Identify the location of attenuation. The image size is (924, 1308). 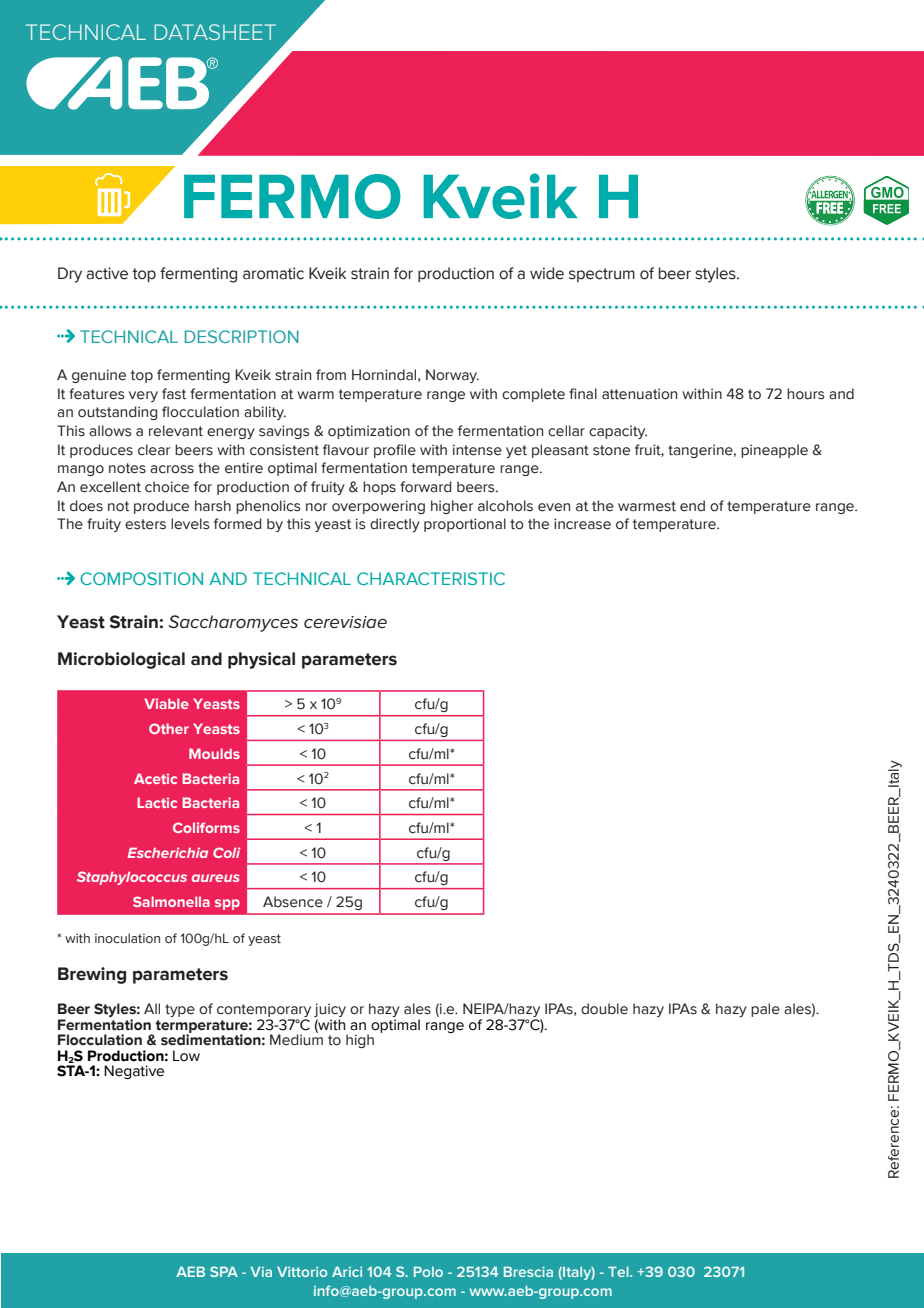
(639, 394).
